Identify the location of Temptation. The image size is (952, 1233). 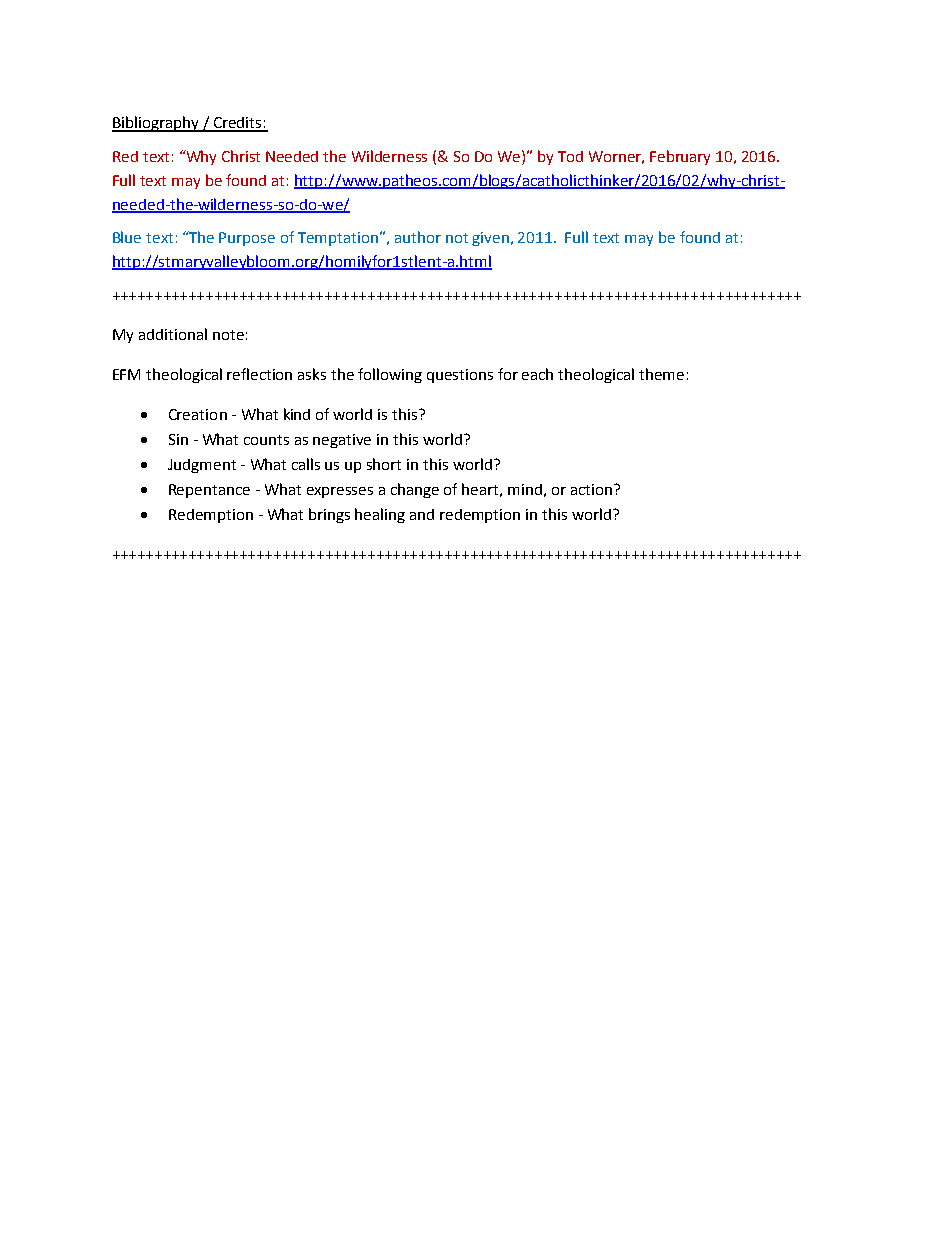
(339, 239).
